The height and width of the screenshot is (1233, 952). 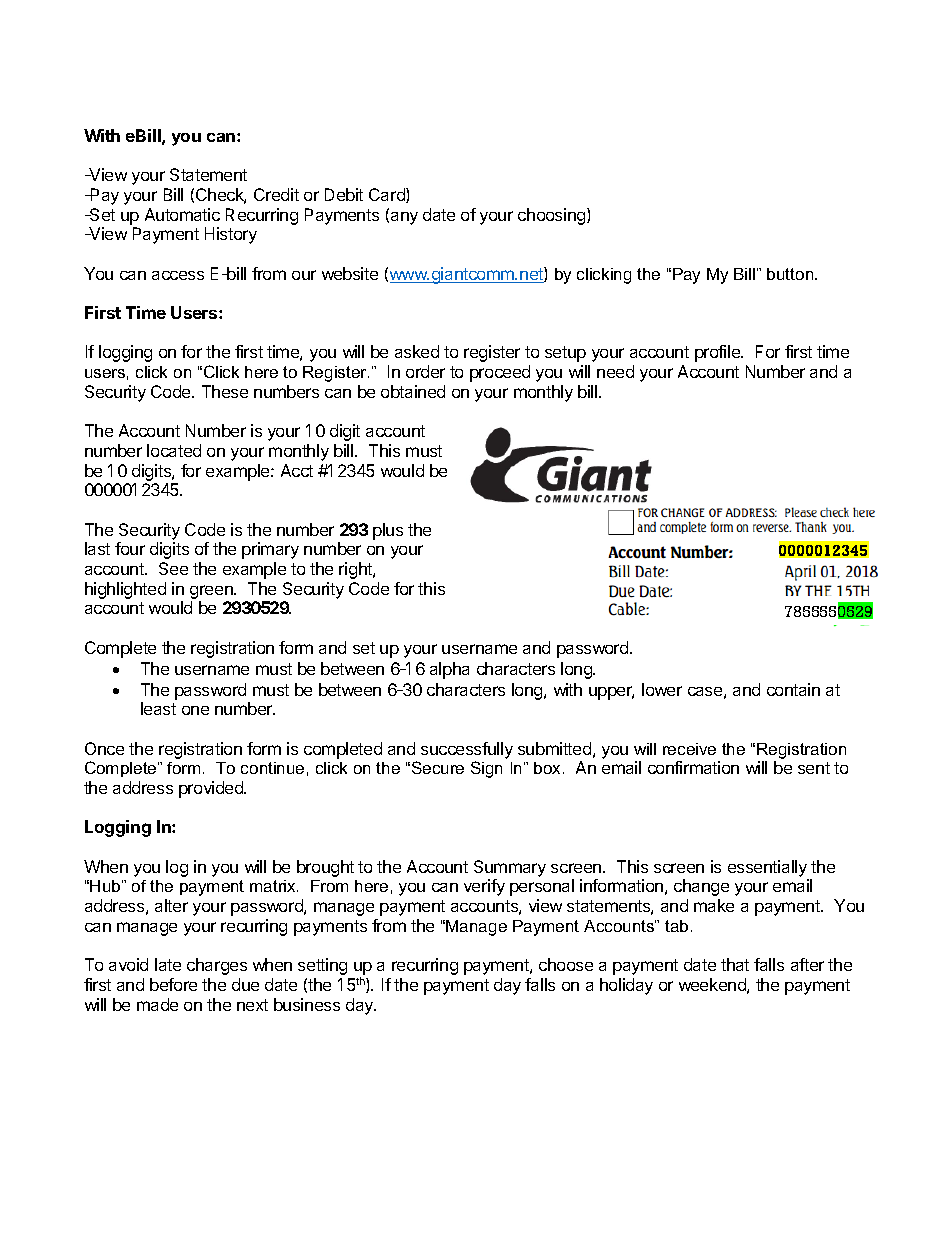 I want to click on before, so click(x=173, y=984).
